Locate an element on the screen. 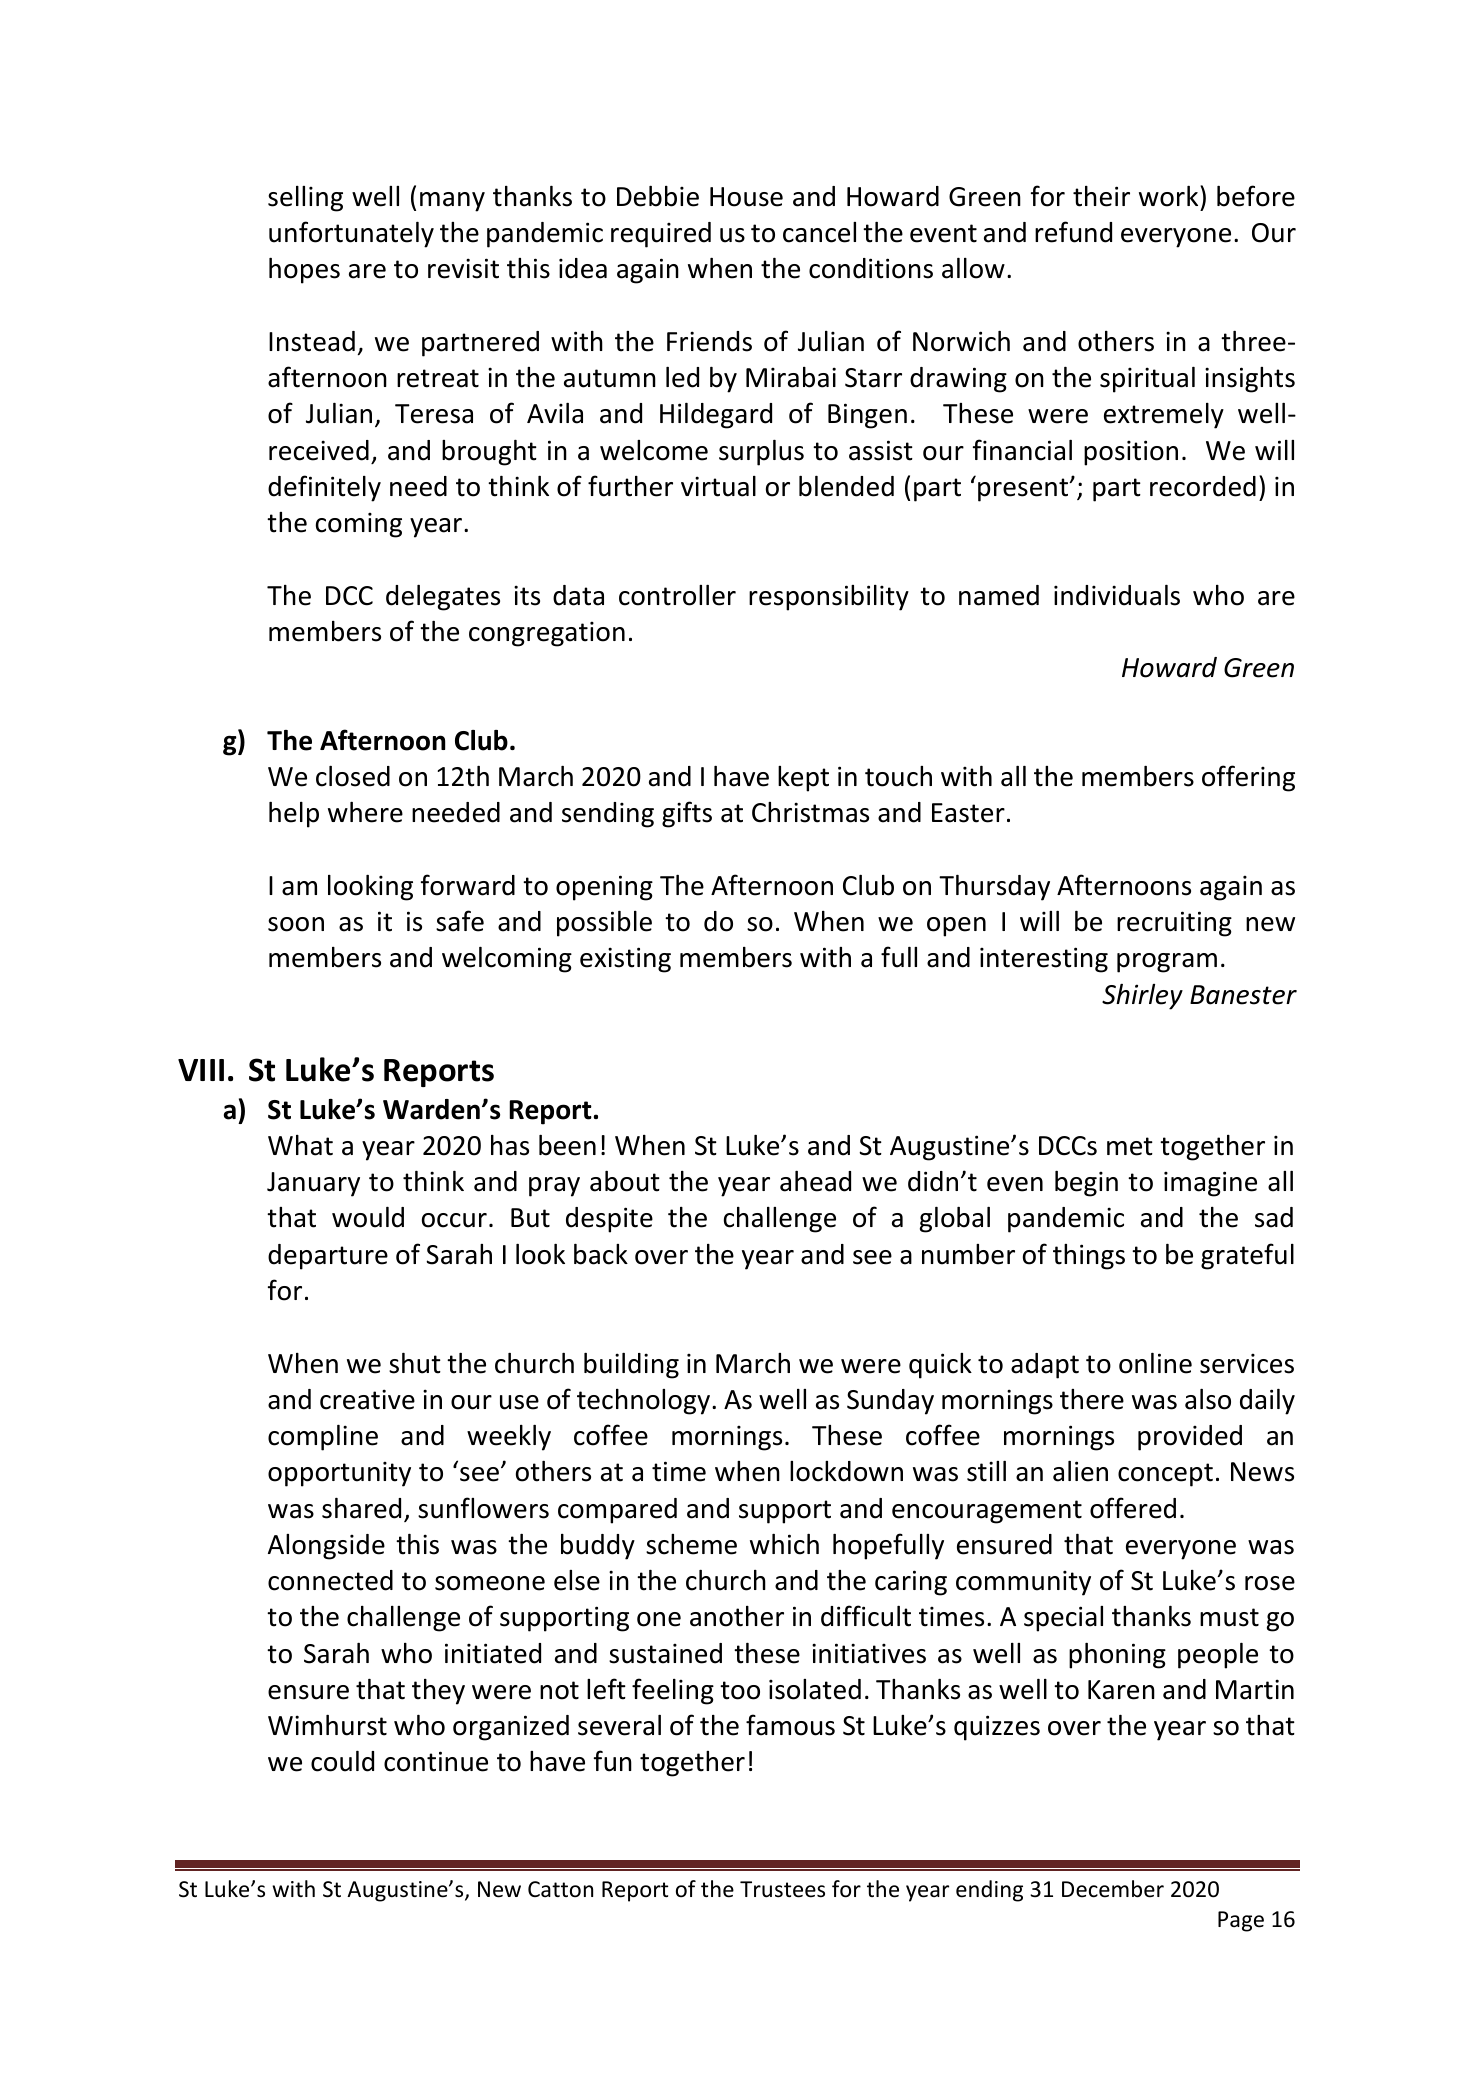 The image size is (1474, 2084). could is located at coordinates (342, 1761).
